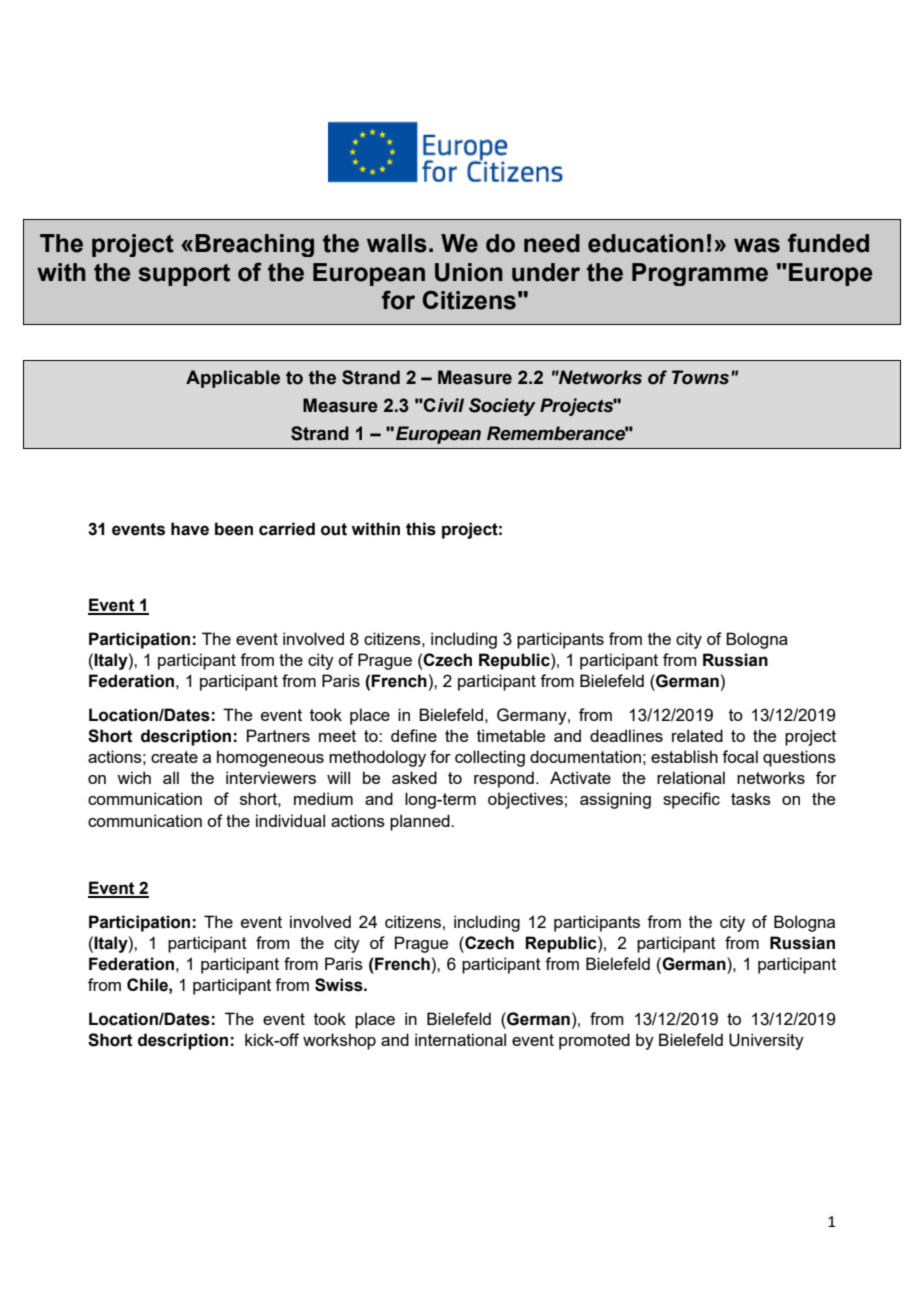  I want to click on tasks, so click(751, 798).
